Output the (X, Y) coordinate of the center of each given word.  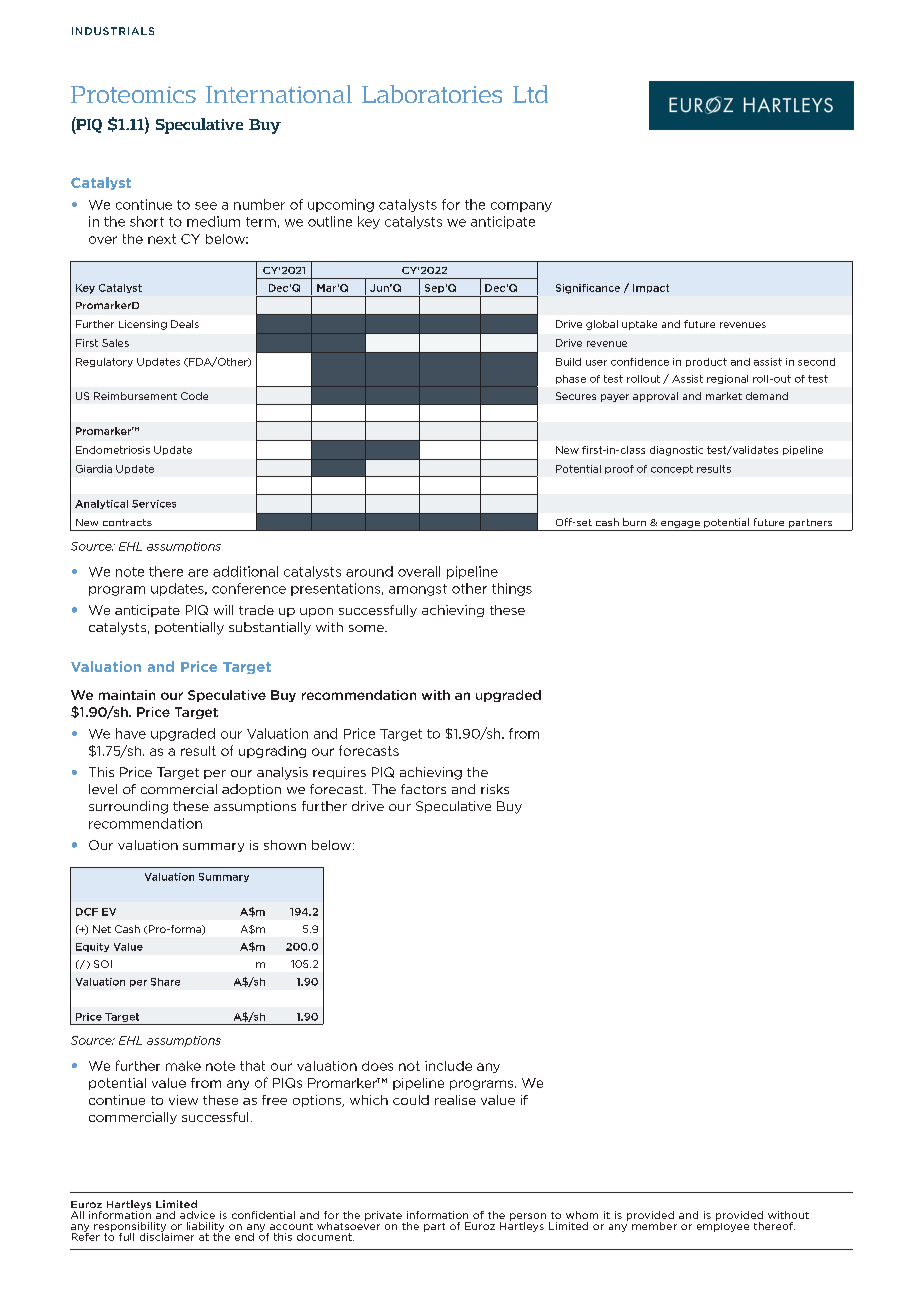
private (383, 1216)
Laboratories (432, 94)
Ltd (530, 94)
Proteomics (133, 94)
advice (197, 1215)
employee (723, 1226)
